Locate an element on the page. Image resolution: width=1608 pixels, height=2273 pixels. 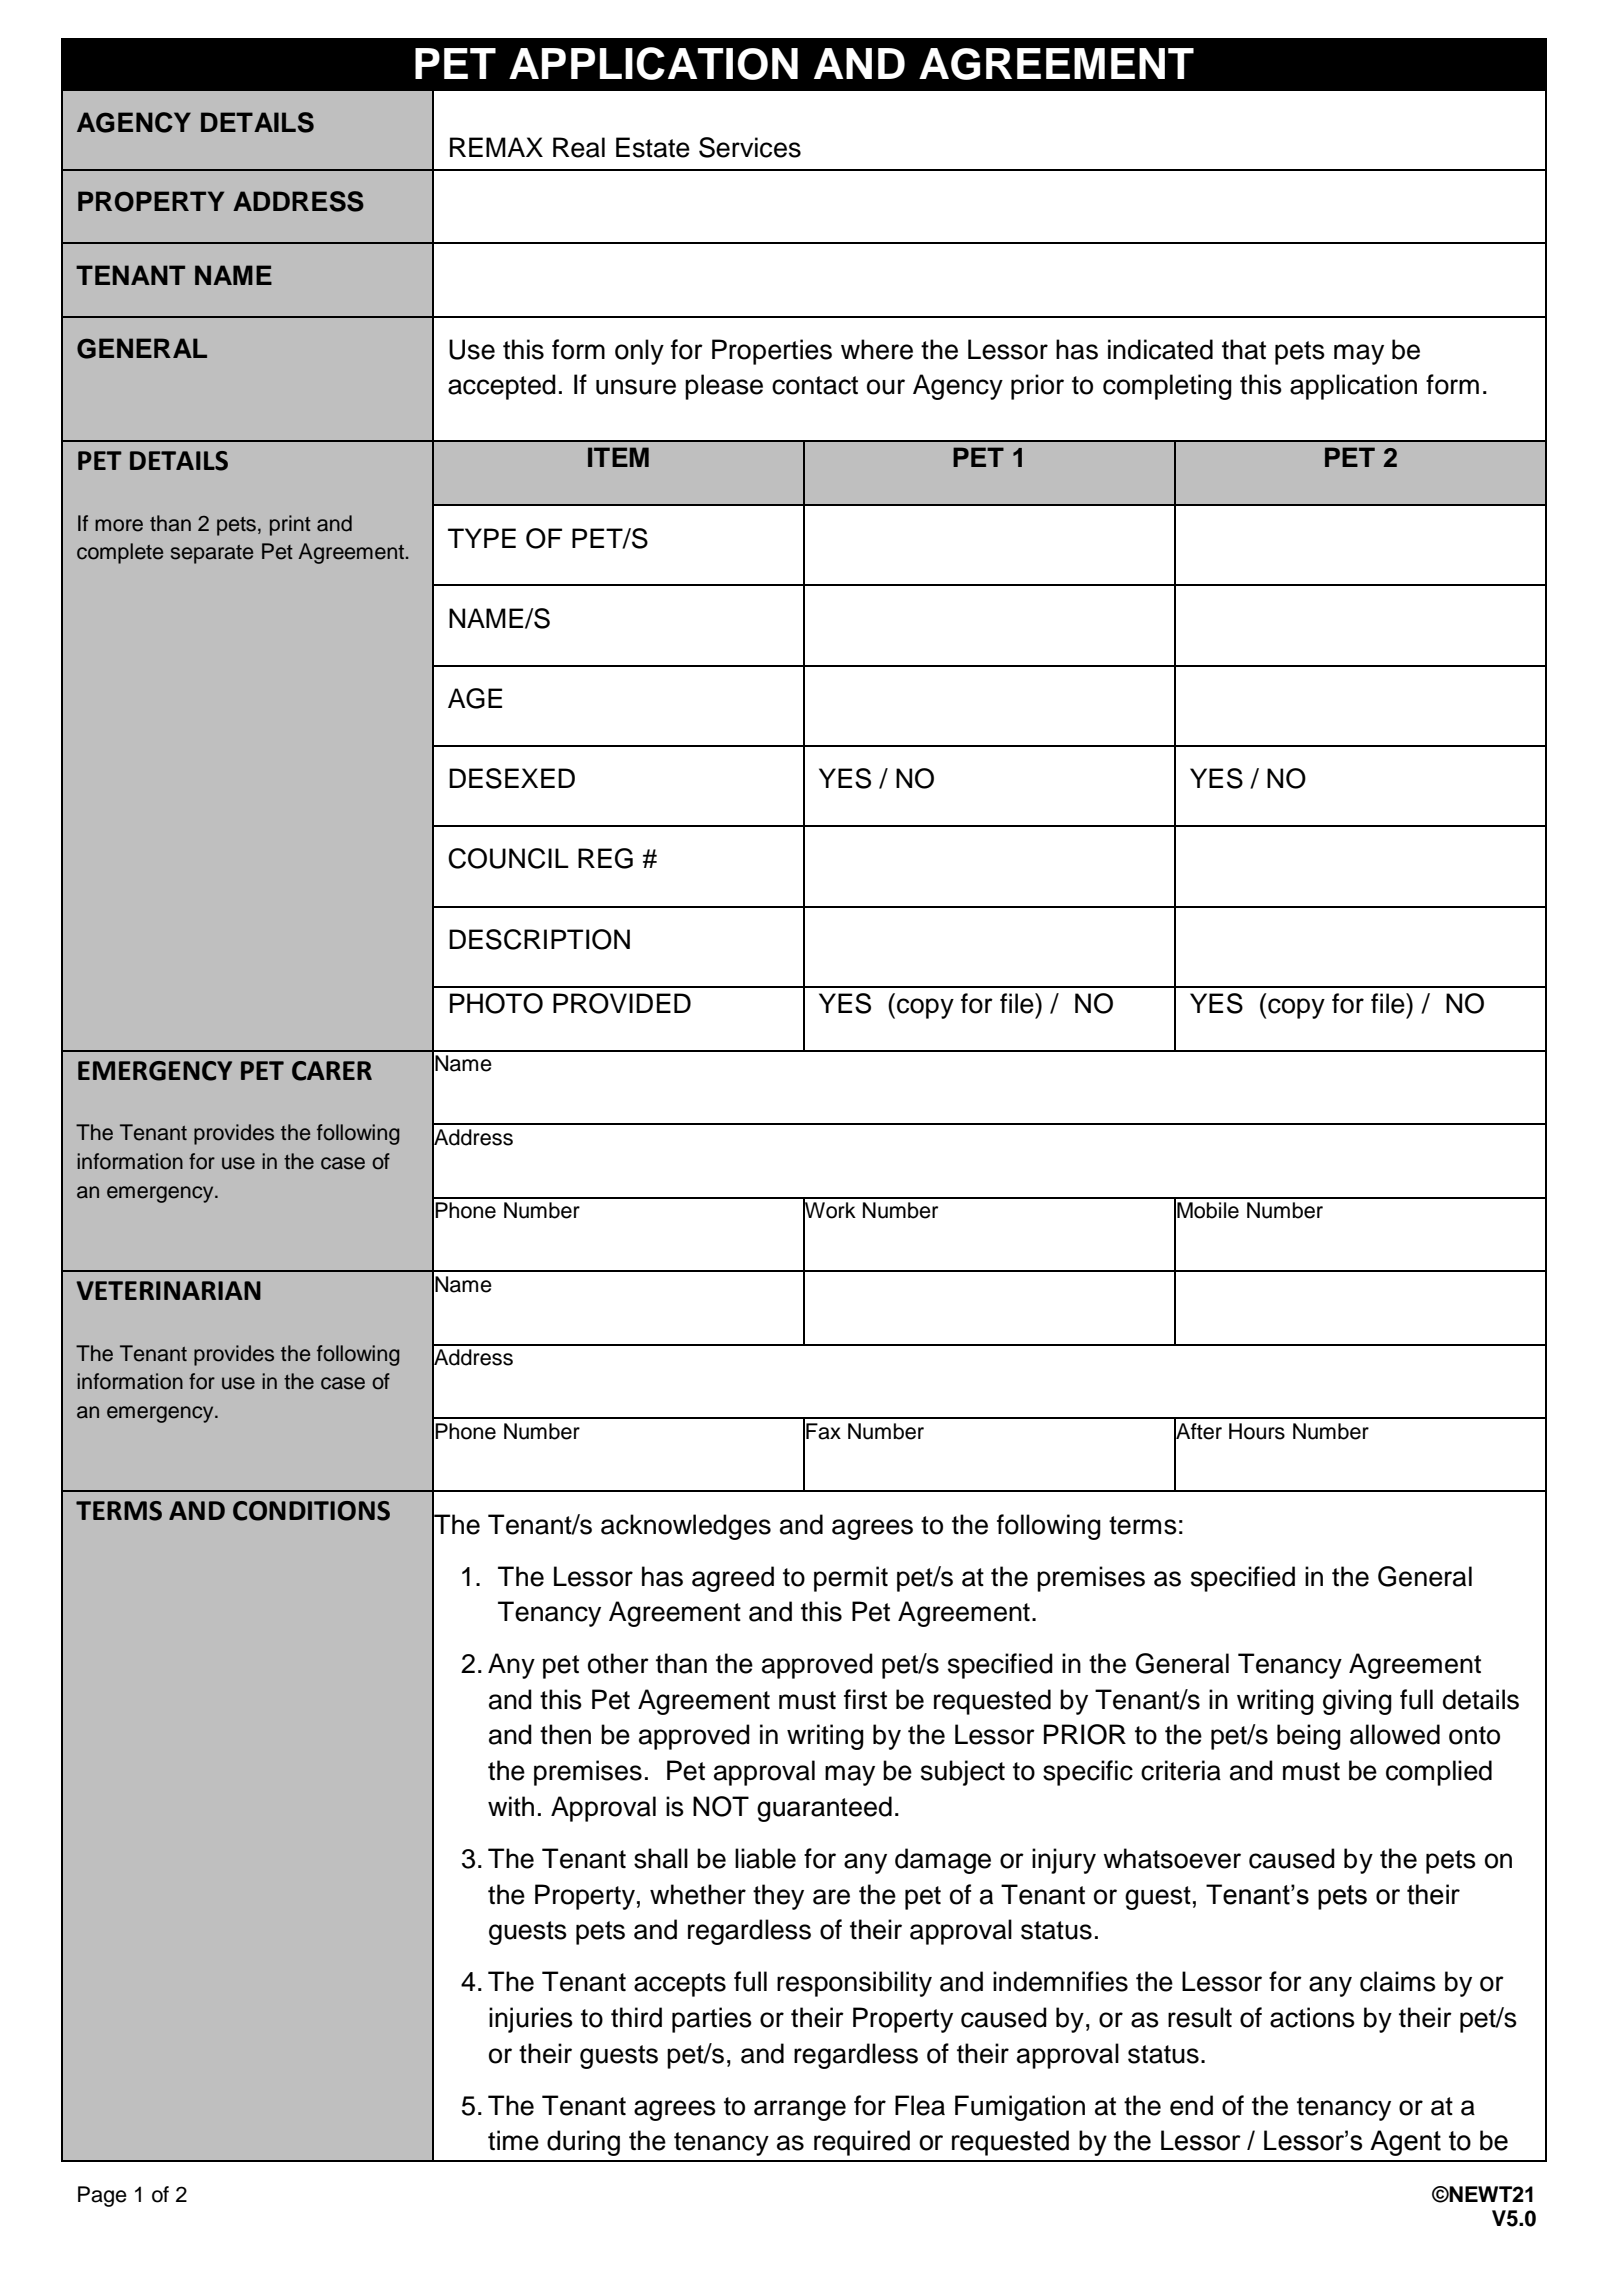
Agent is located at coordinates (1405, 2143).
